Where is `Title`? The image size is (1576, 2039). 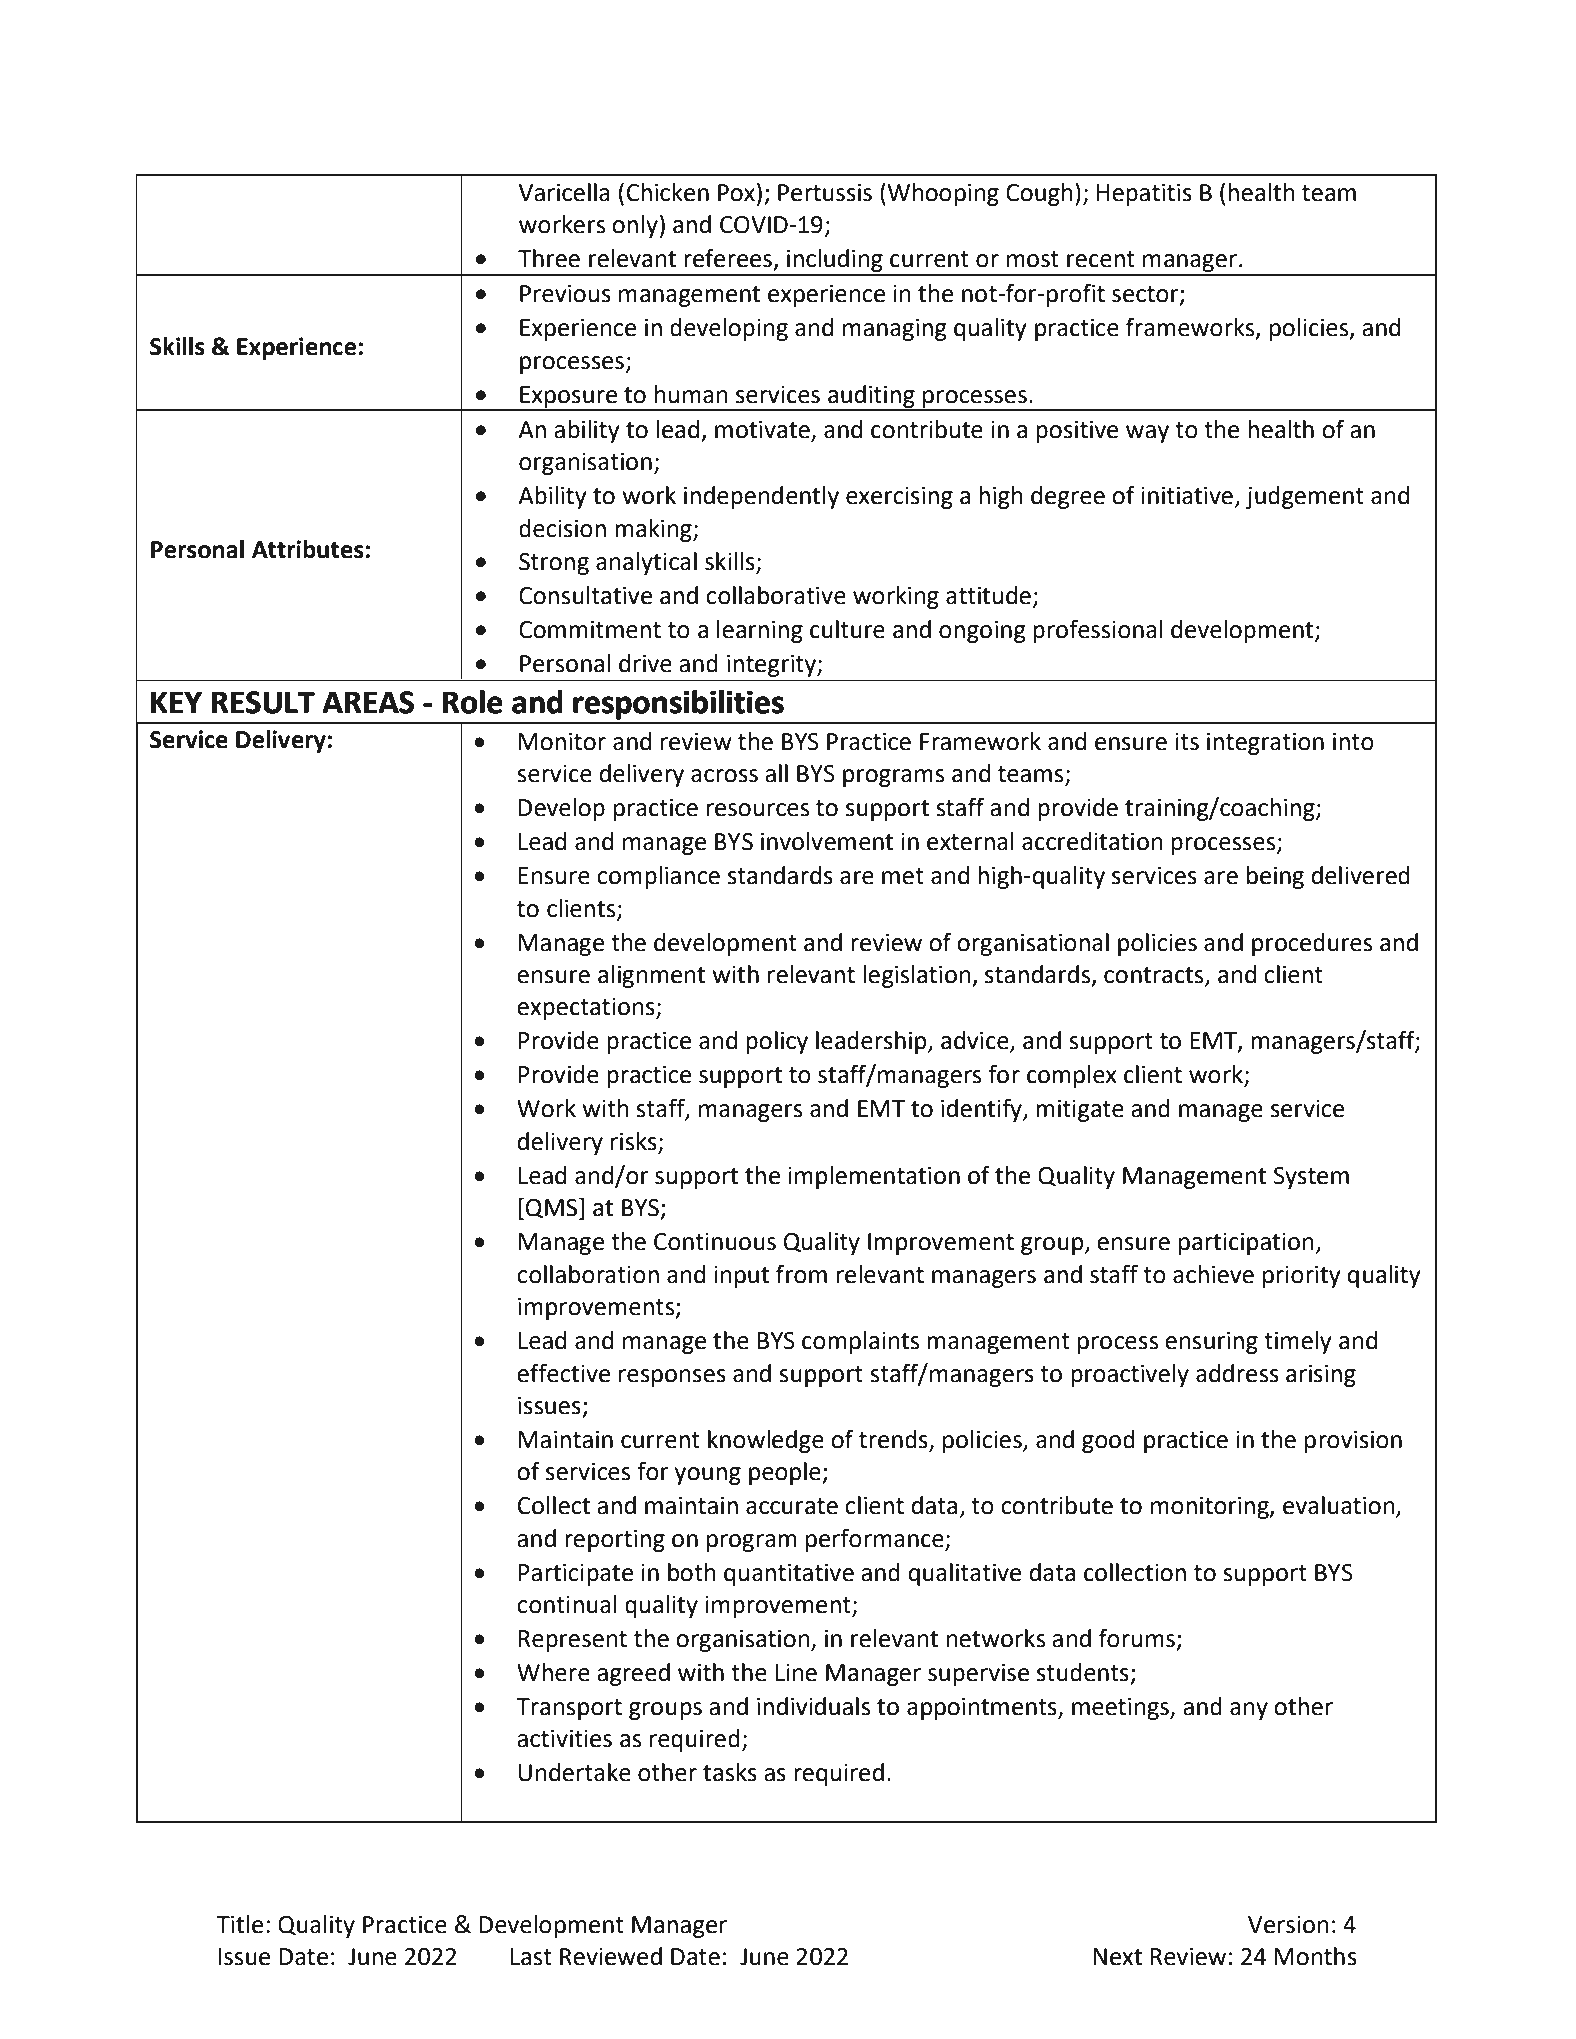
Title is located at coordinates (239, 1924).
